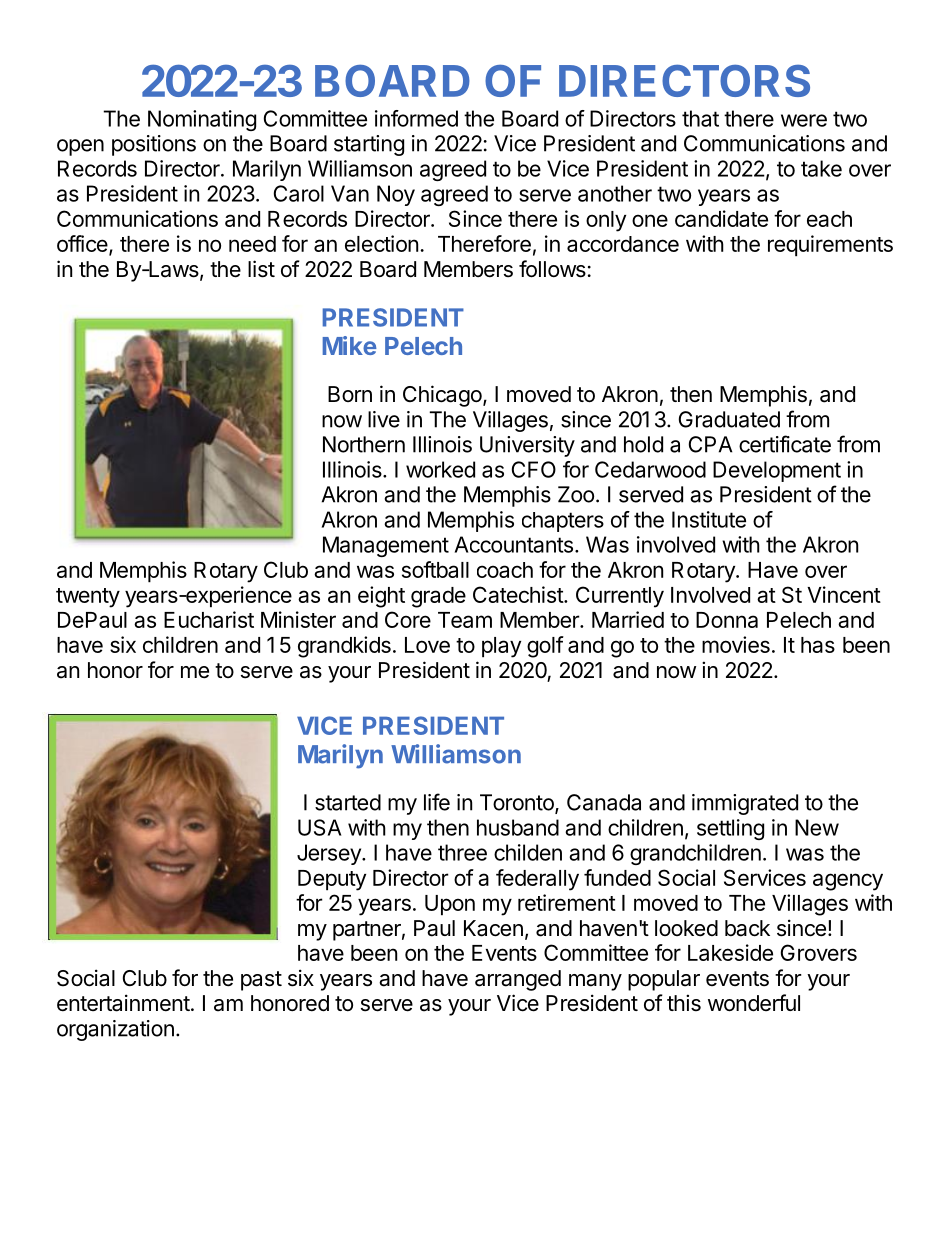  What do you see at coordinates (552, 269) in the document?
I see `follows` at bounding box center [552, 269].
